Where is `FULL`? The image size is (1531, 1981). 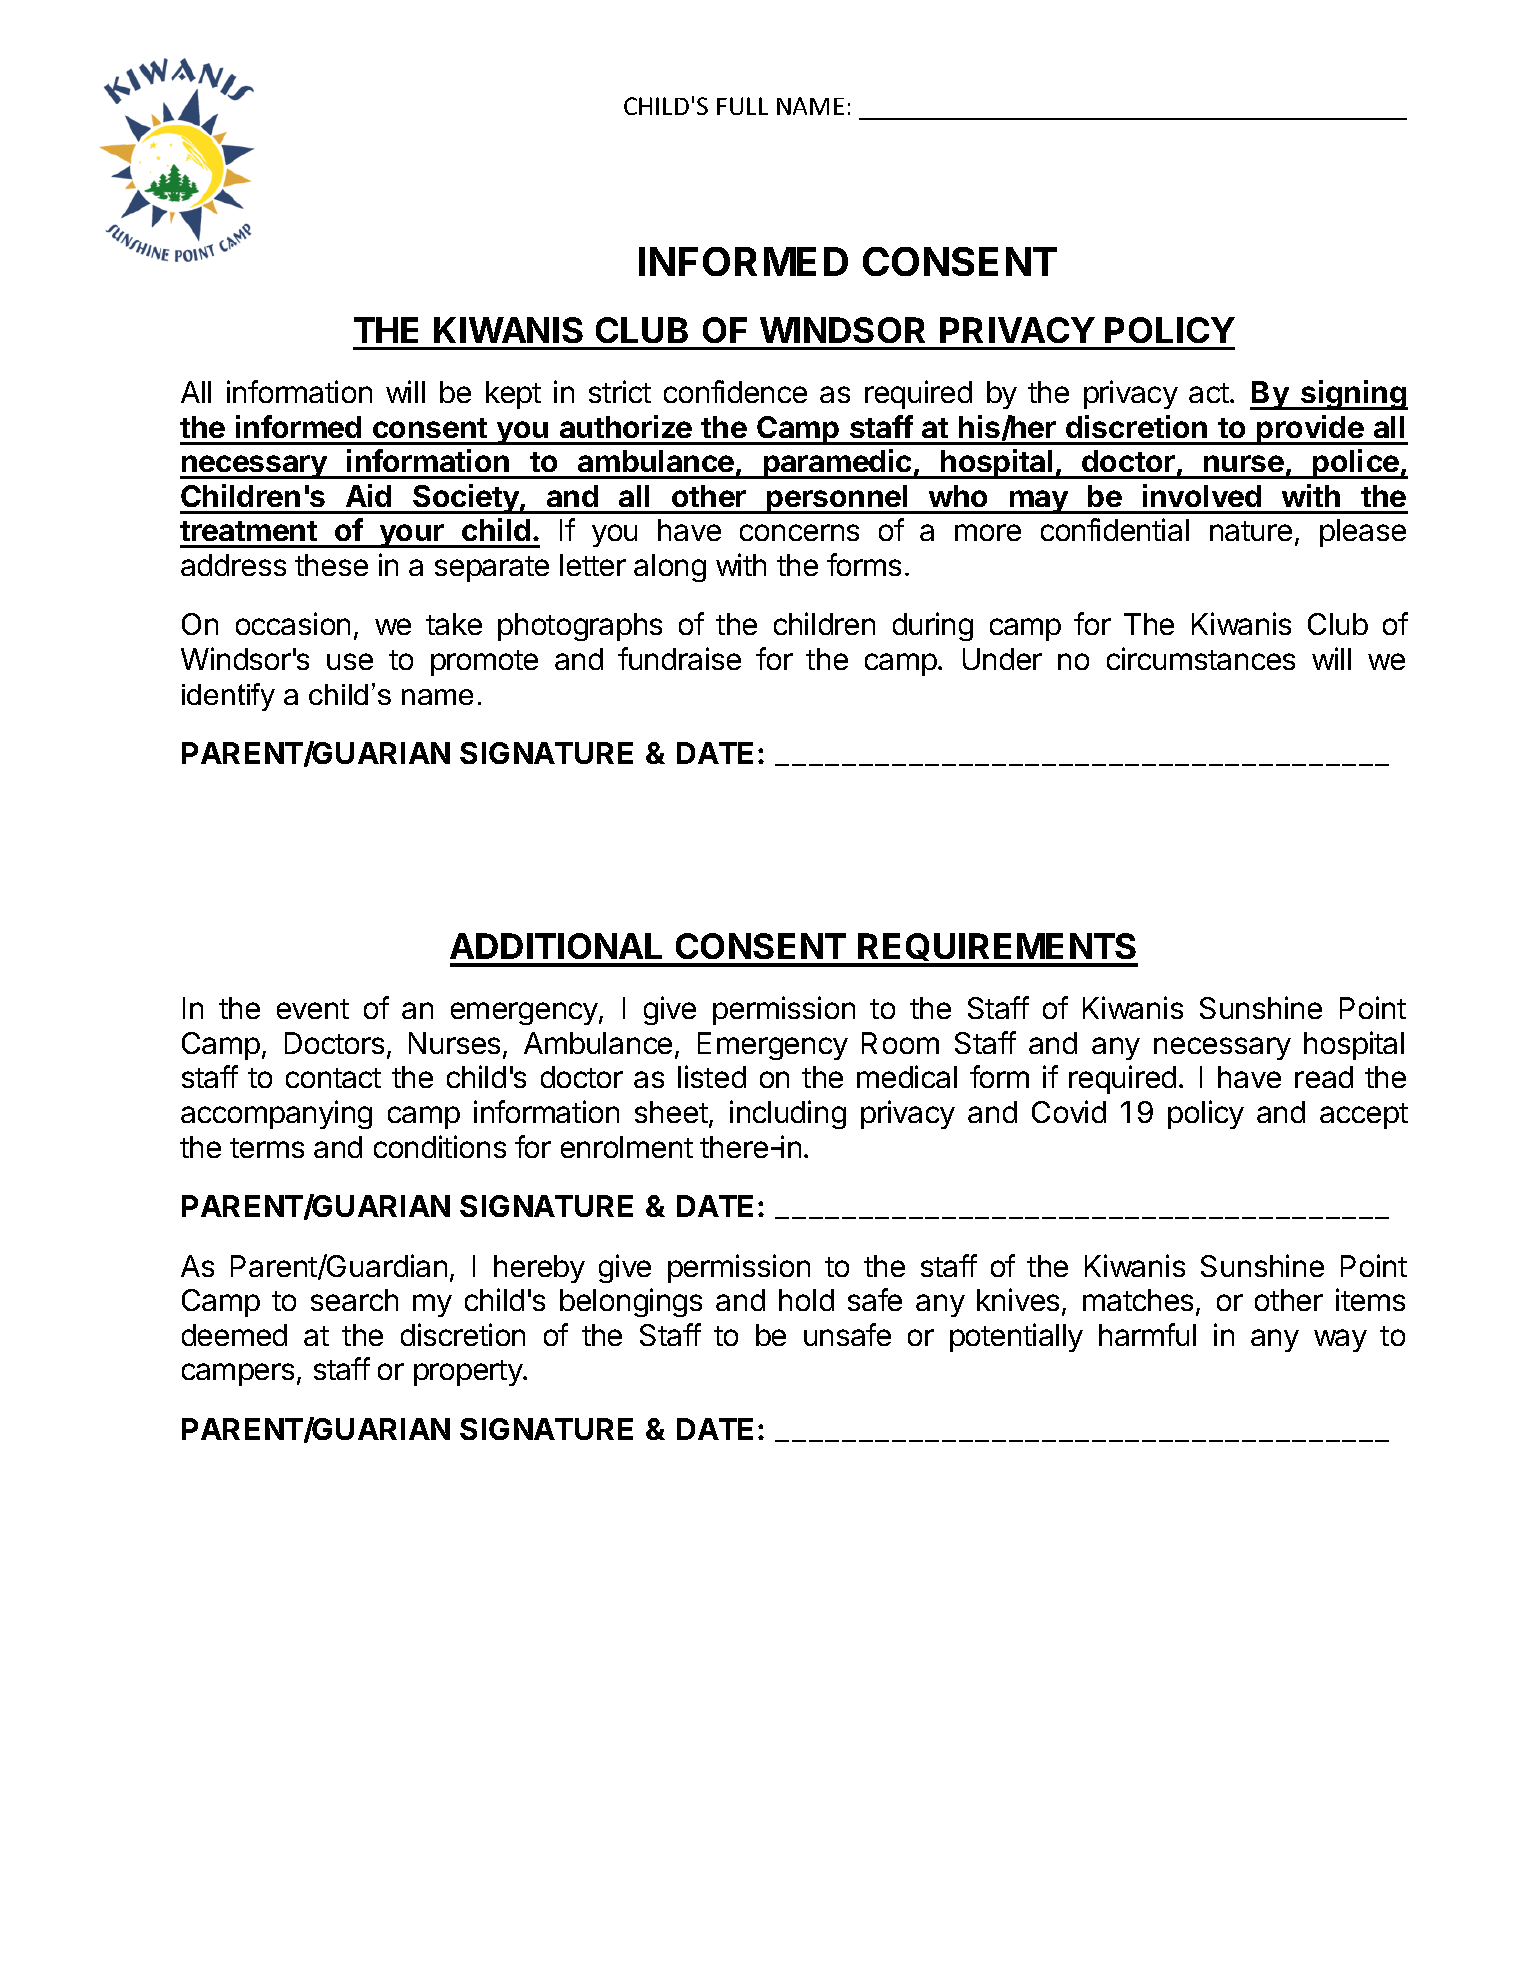 FULL is located at coordinates (742, 106).
